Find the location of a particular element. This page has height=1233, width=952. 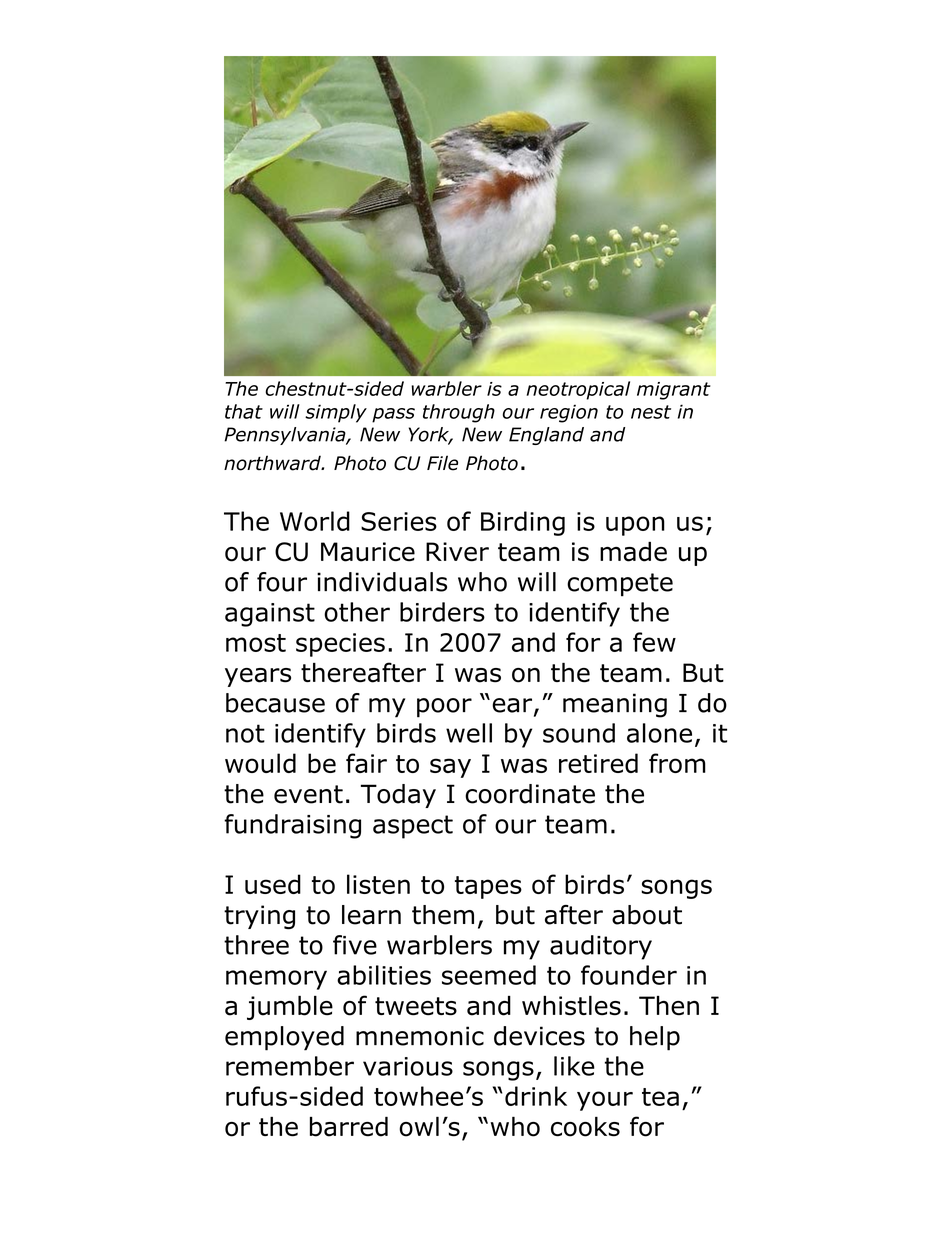

few is located at coordinates (654, 642).
